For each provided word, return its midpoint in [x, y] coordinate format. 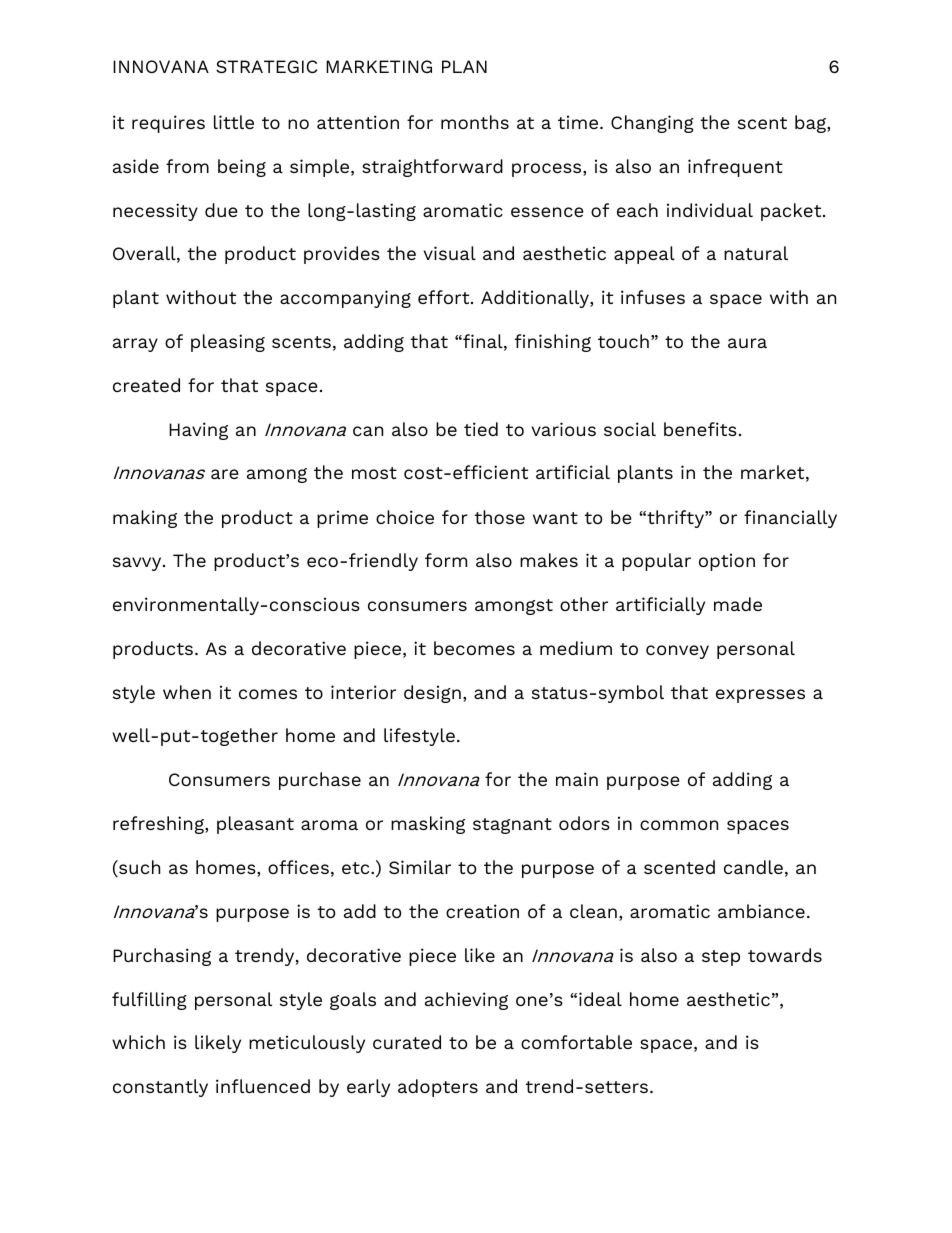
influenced [263, 1086]
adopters [438, 1088]
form [446, 560]
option [727, 562]
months [475, 122]
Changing [652, 124]
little [234, 122]
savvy [138, 564]
